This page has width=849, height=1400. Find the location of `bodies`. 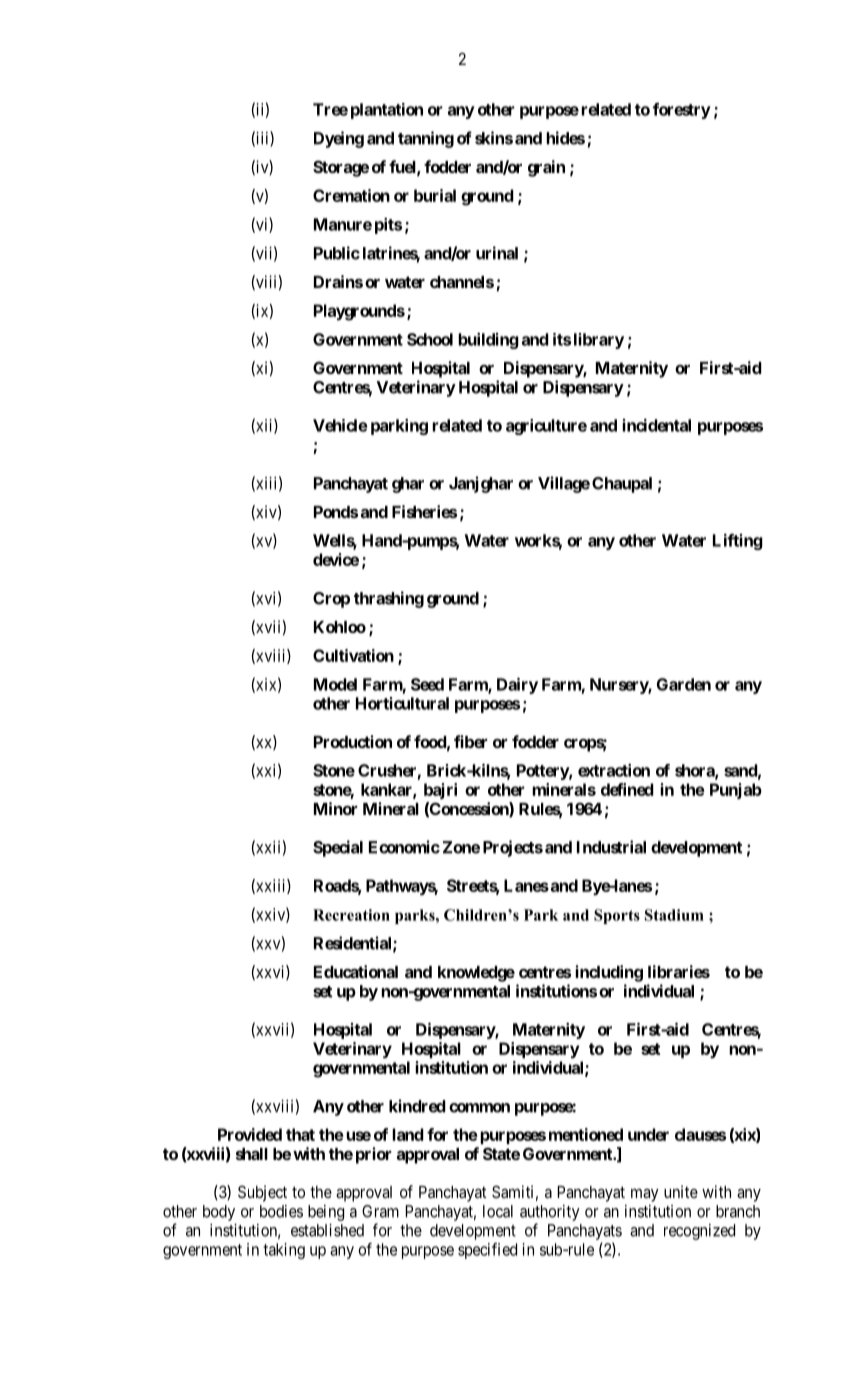

bodies is located at coordinates (281, 1211).
